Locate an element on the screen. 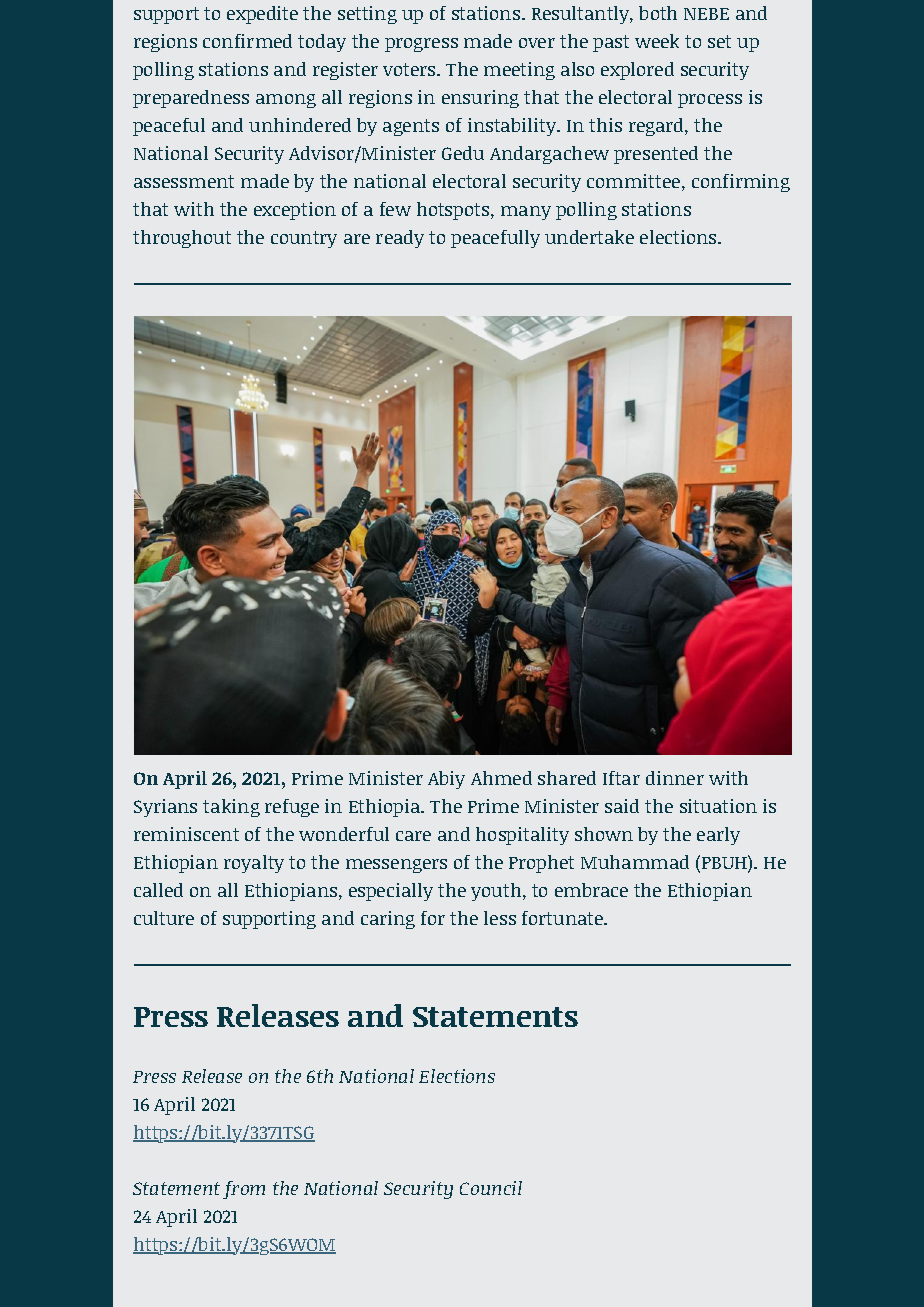 Image resolution: width=924 pixels, height=1307 pixels. taking is located at coordinates (231, 808).
